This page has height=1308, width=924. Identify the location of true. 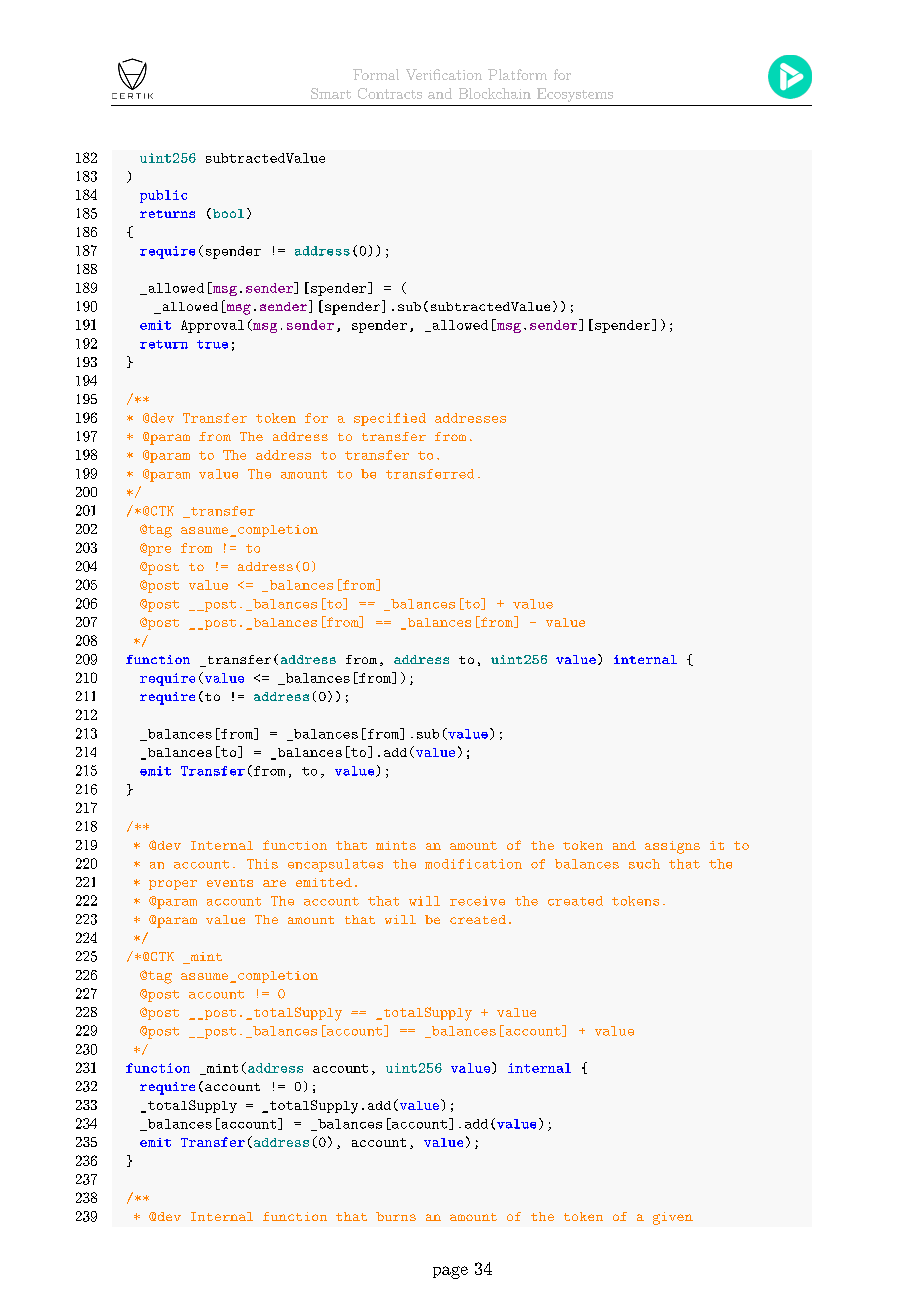
(212, 344).
